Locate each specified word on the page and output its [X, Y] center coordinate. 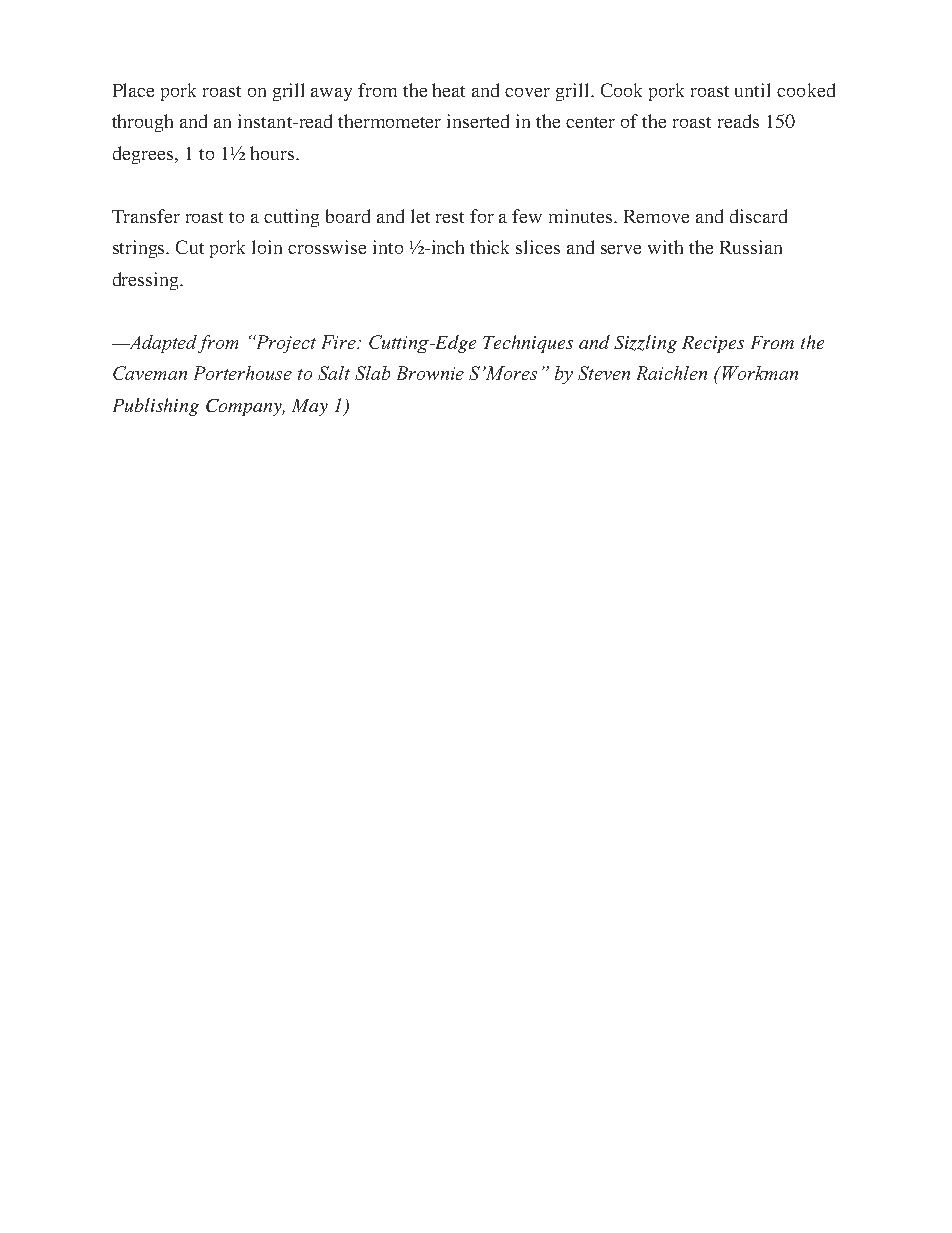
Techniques [528, 344]
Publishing [156, 407]
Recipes [713, 344]
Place [133, 90]
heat [448, 90]
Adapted [163, 344]
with [665, 247]
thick [489, 247]
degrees [143, 155]
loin [267, 247]
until [752, 90]
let [420, 216]
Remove [656, 216]
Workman [760, 373]
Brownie [430, 373]
